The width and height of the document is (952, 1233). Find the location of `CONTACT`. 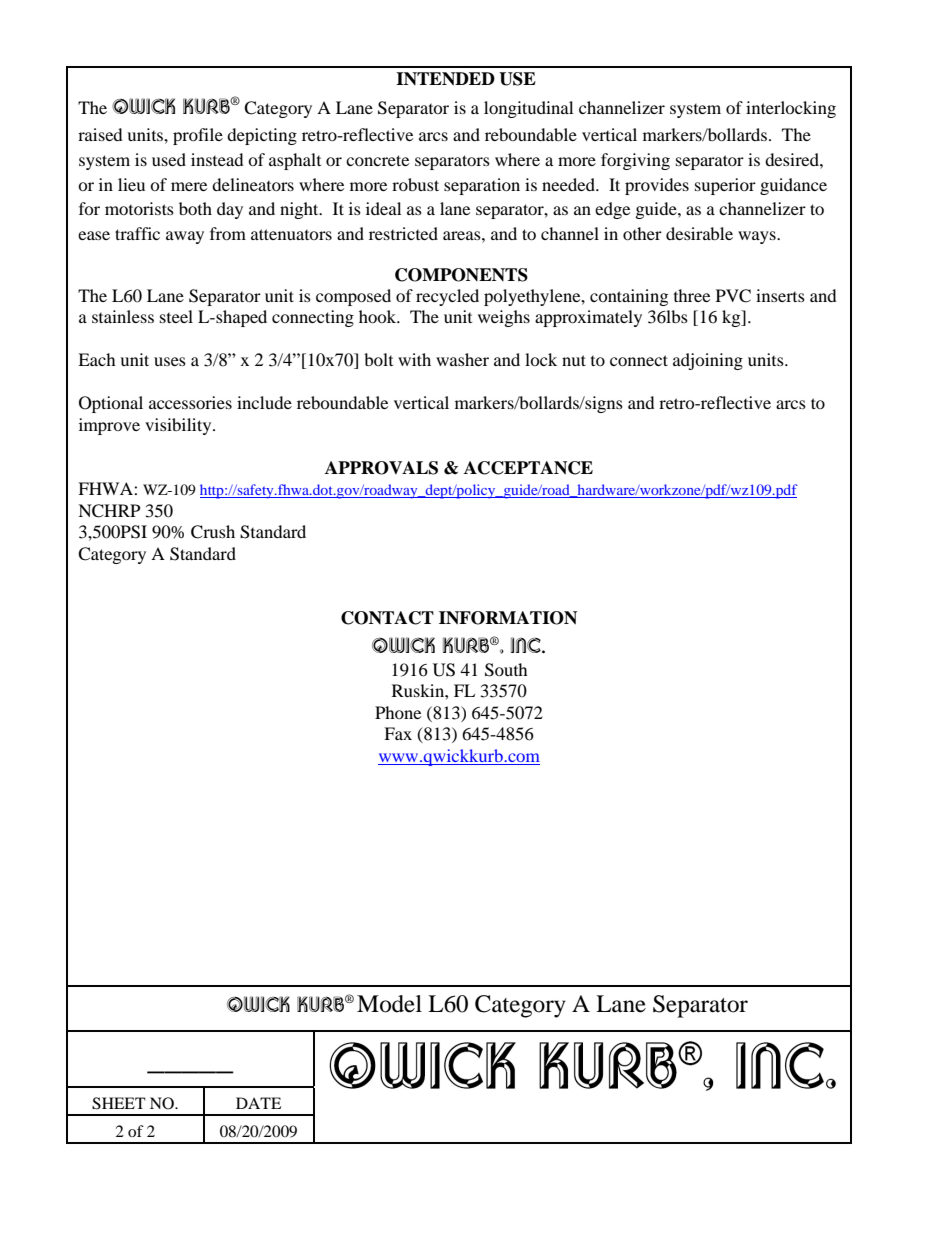

CONTACT is located at coordinates (387, 618).
